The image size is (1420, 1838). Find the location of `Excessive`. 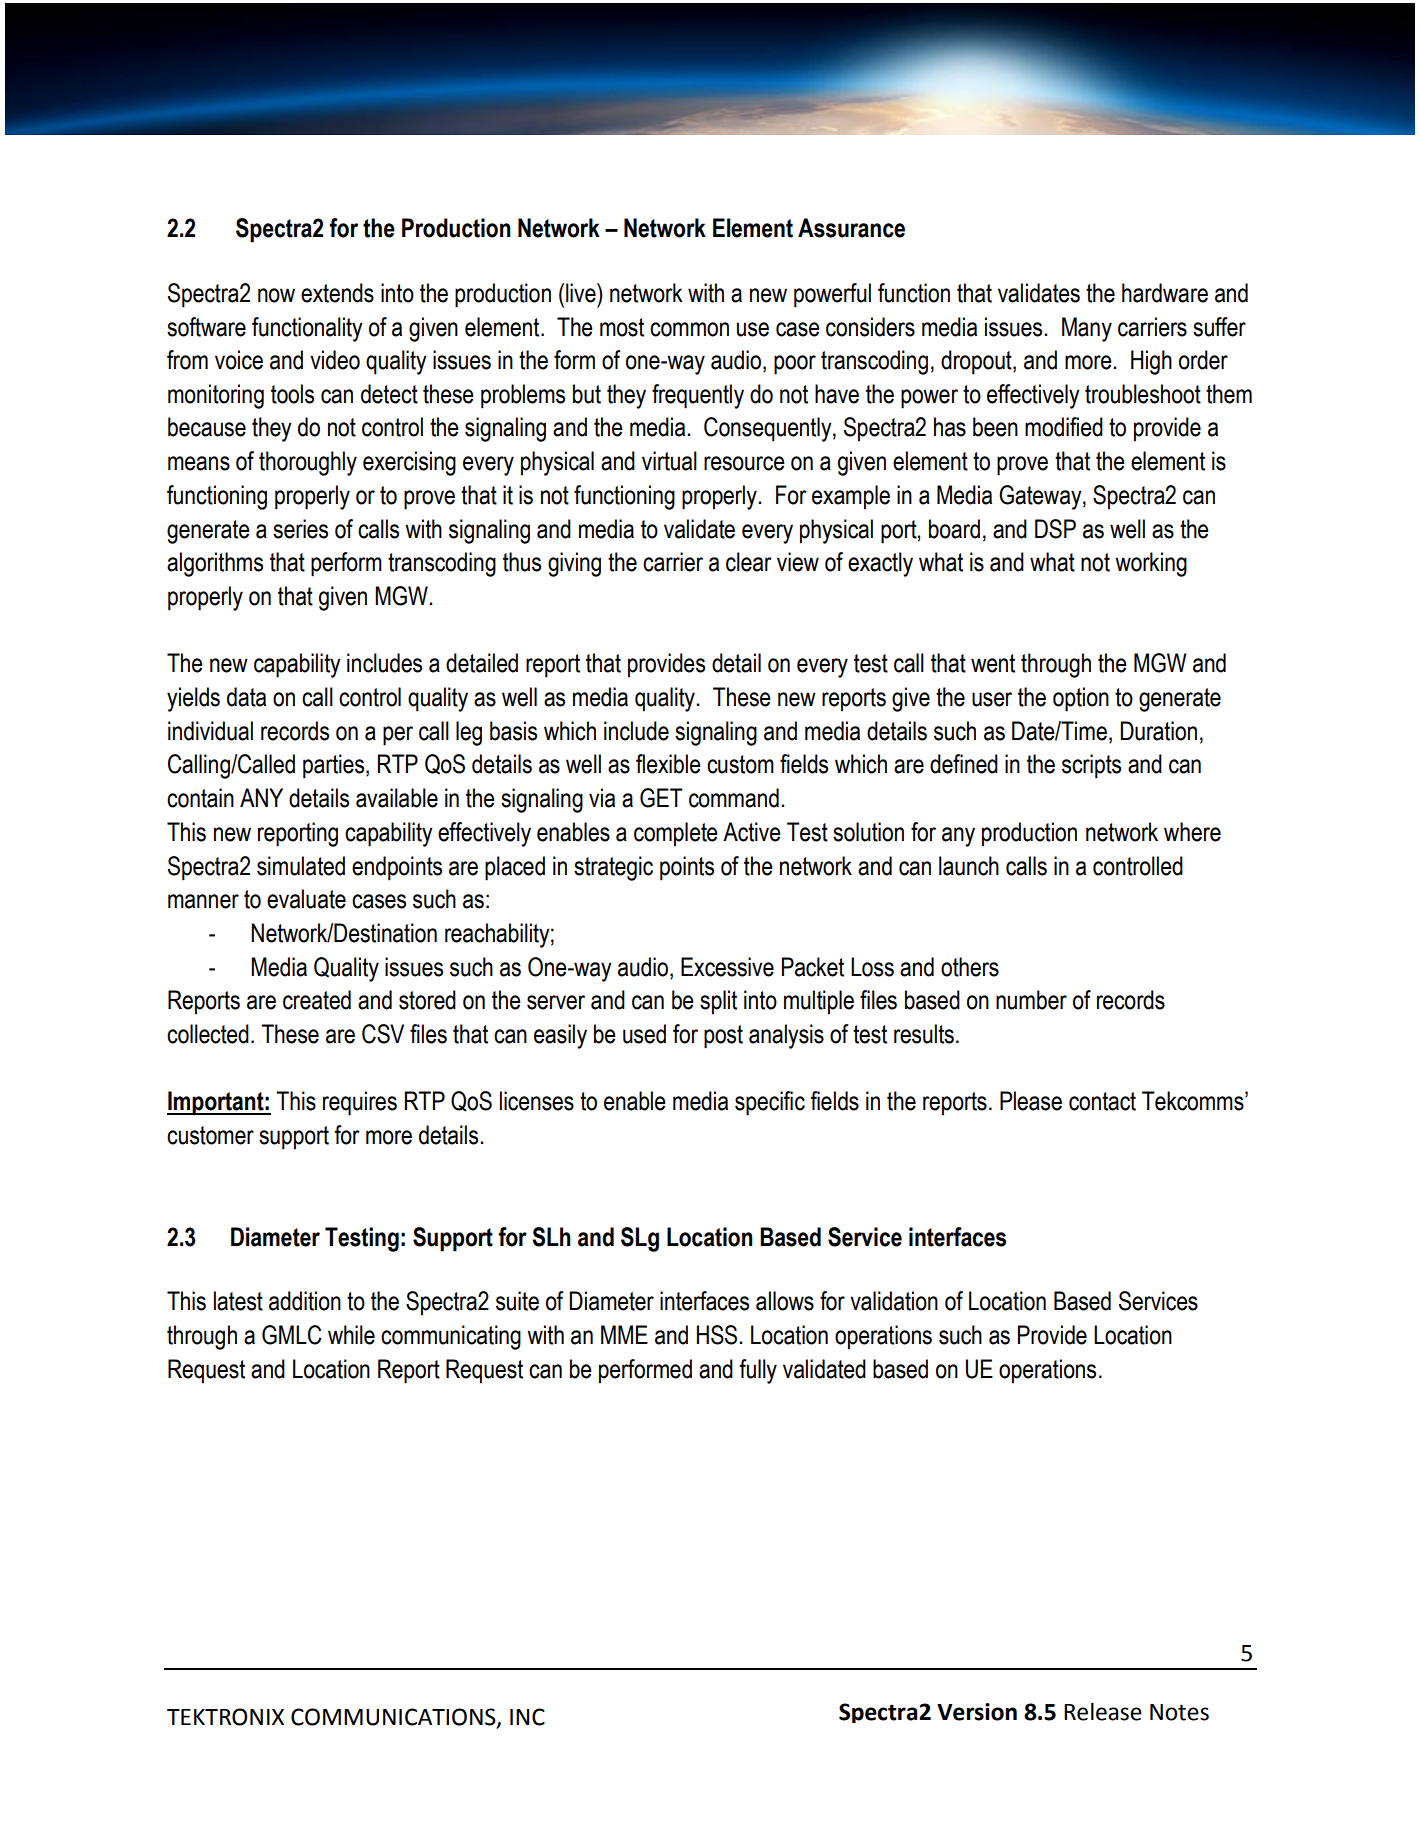

Excessive is located at coordinates (727, 967).
